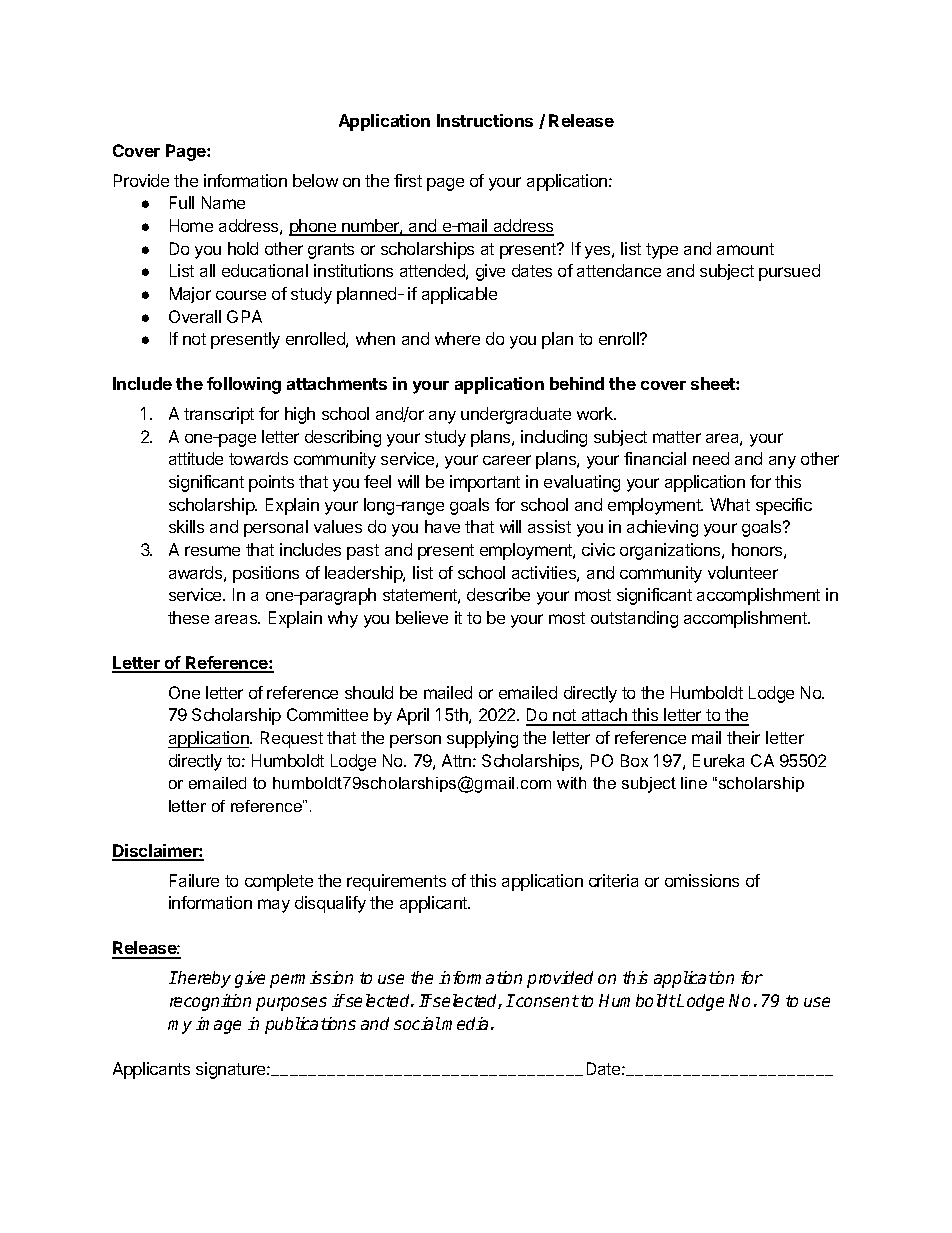 The image size is (952, 1233). Describe the element at coordinates (266, 574) in the screenshot. I see `positions` at that location.
